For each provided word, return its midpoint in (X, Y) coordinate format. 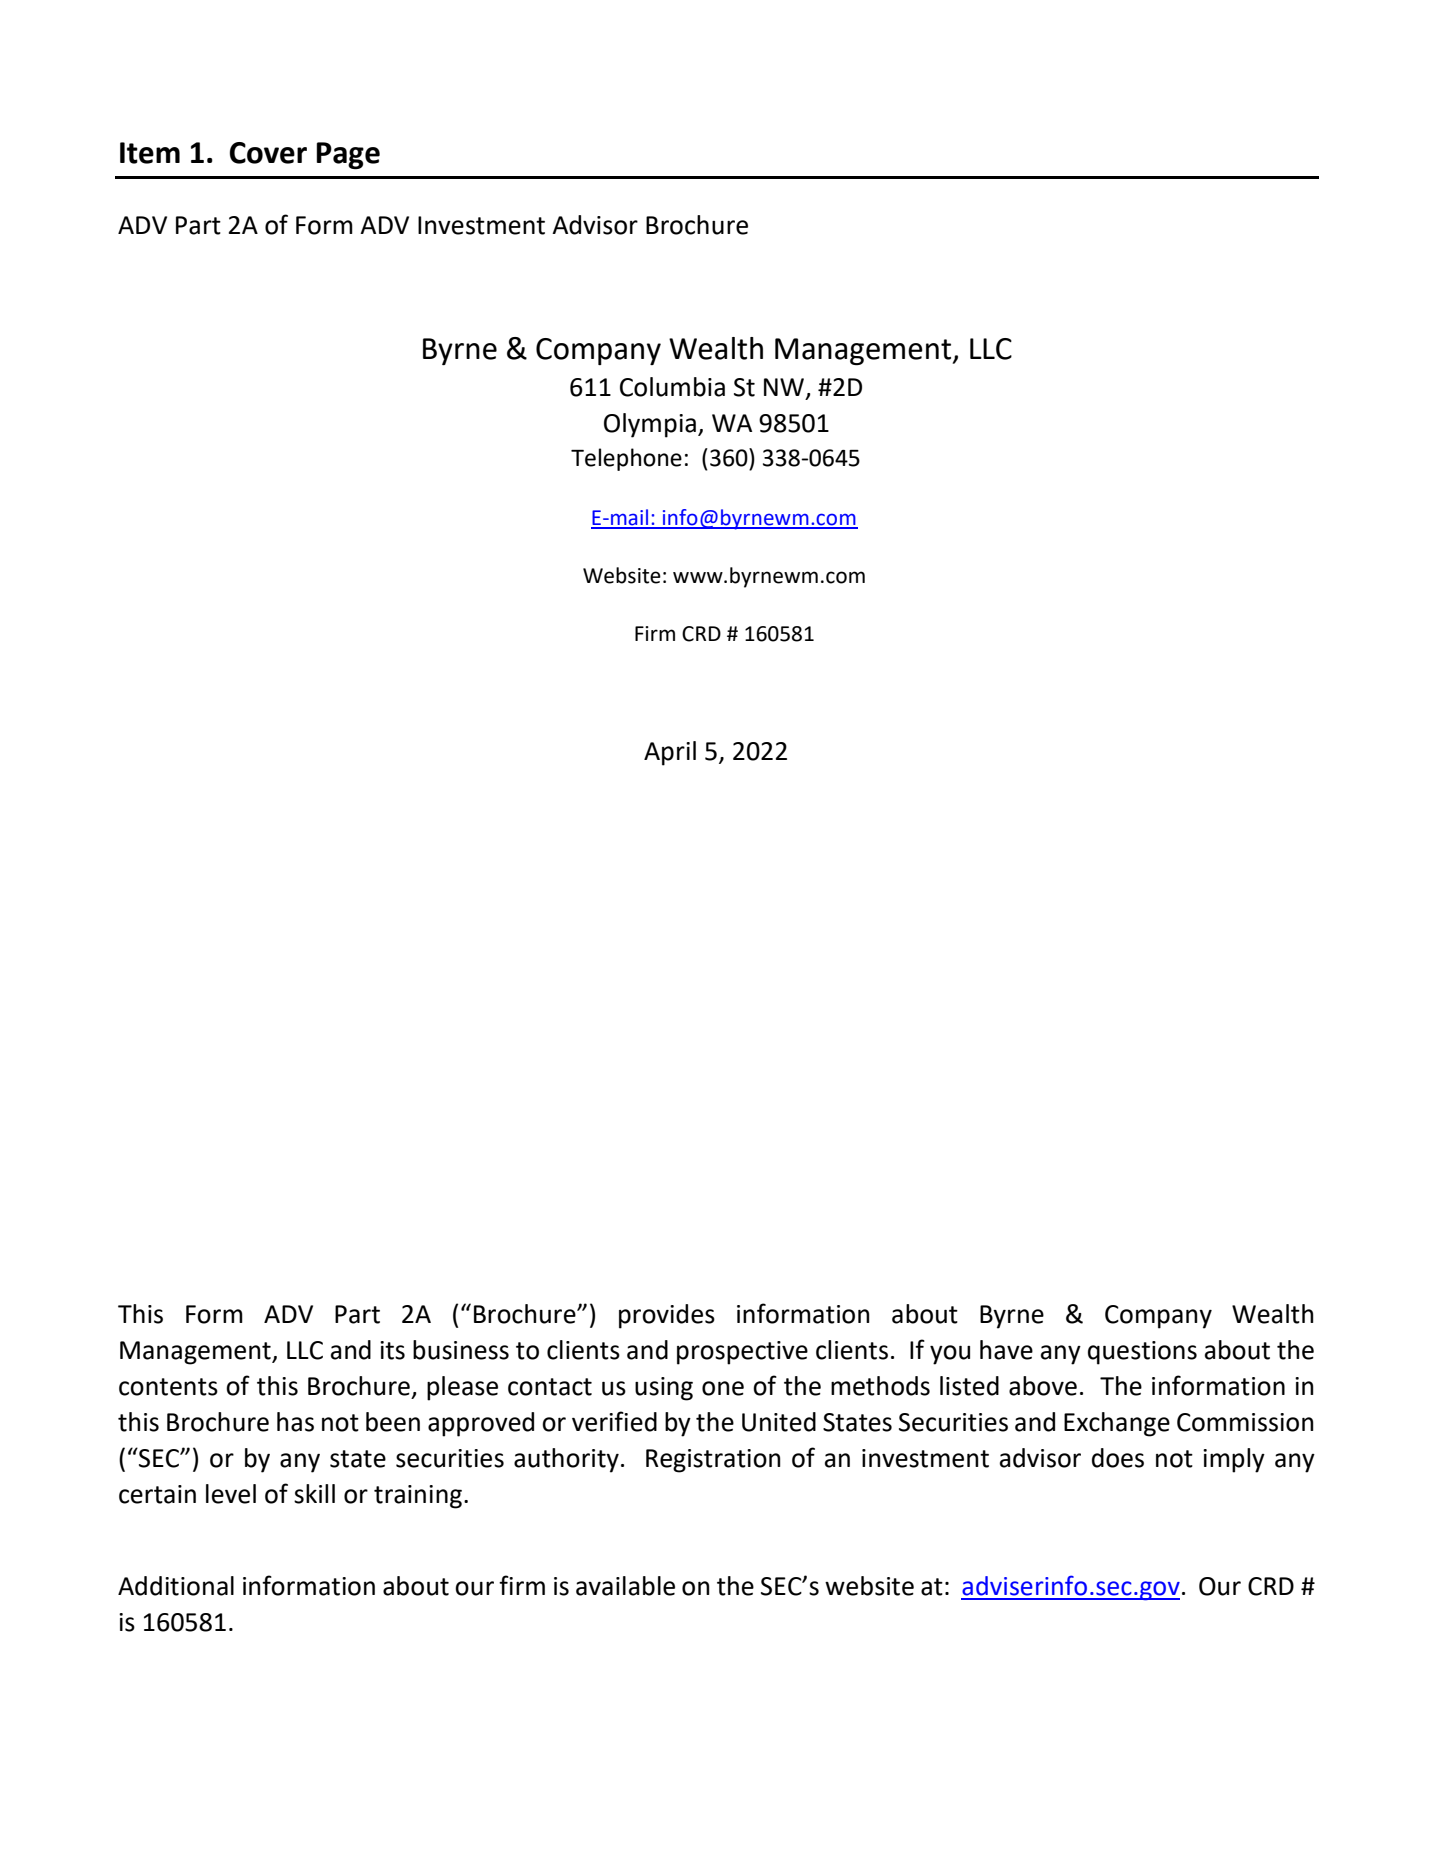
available (625, 1586)
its (392, 1350)
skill (314, 1494)
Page (348, 155)
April (670, 753)
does (1118, 1458)
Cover (268, 153)
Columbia (672, 387)
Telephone (626, 459)
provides (667, 1316)
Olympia (650, 425)
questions (1142, 1353)
